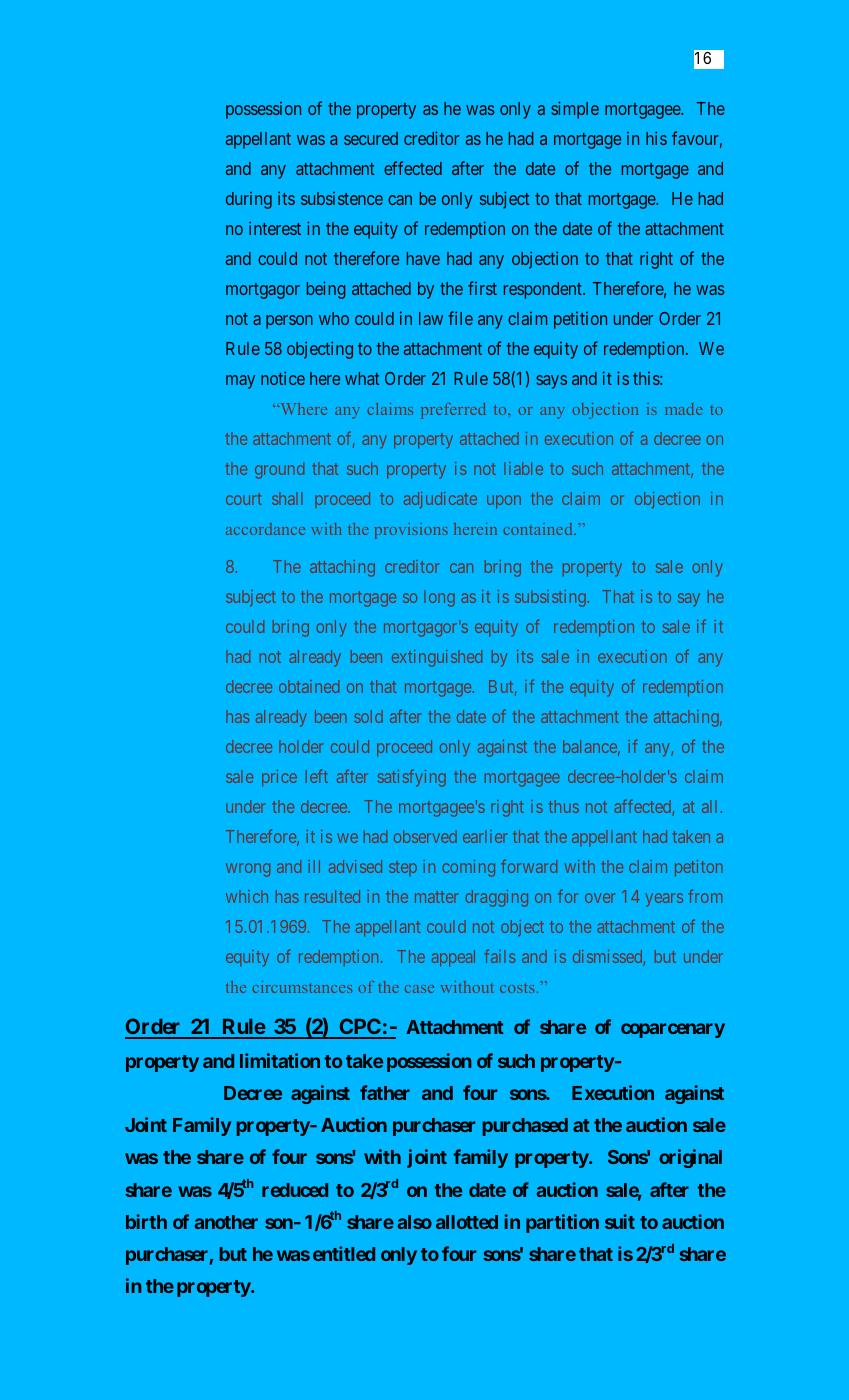  Describe the element at coordinates (467, 1222) in the document. I see `allotted` at that location.
